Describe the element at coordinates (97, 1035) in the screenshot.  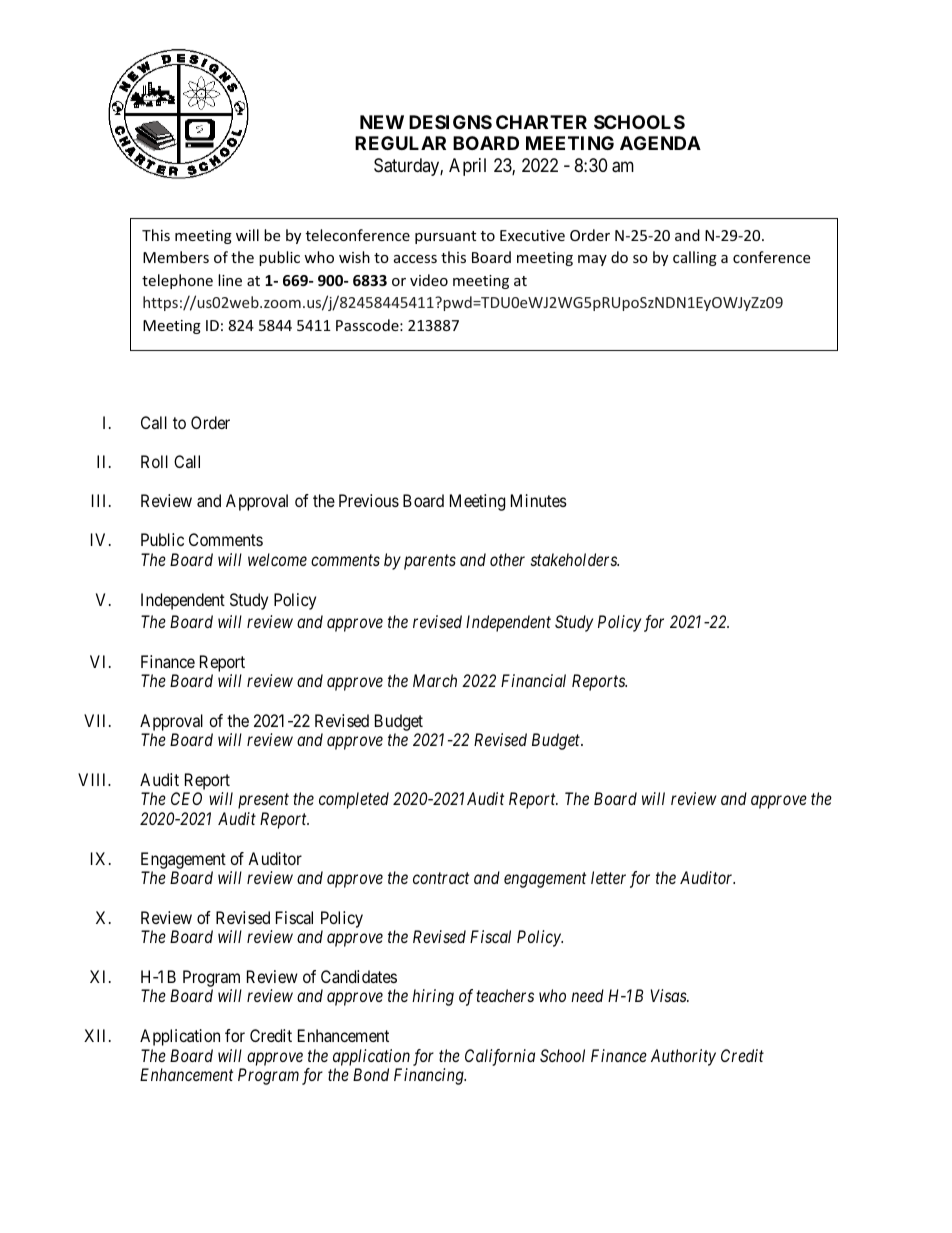
I see `XII` at that location.
